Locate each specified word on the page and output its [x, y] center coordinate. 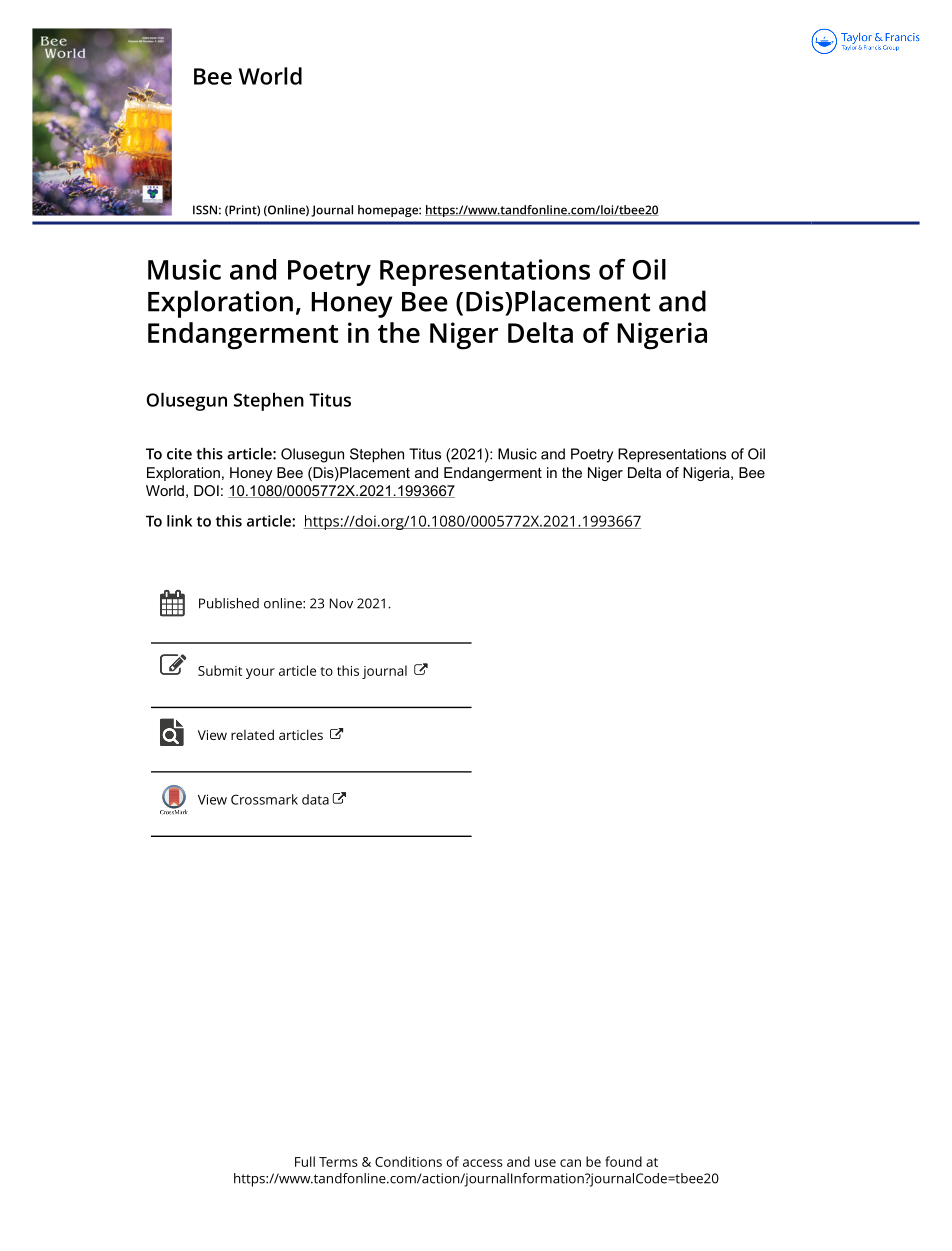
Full [305, 1161]
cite [179, 454]
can [570, 1163]
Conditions [408, 1161]
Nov [341, 603]
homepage [389, 211]
